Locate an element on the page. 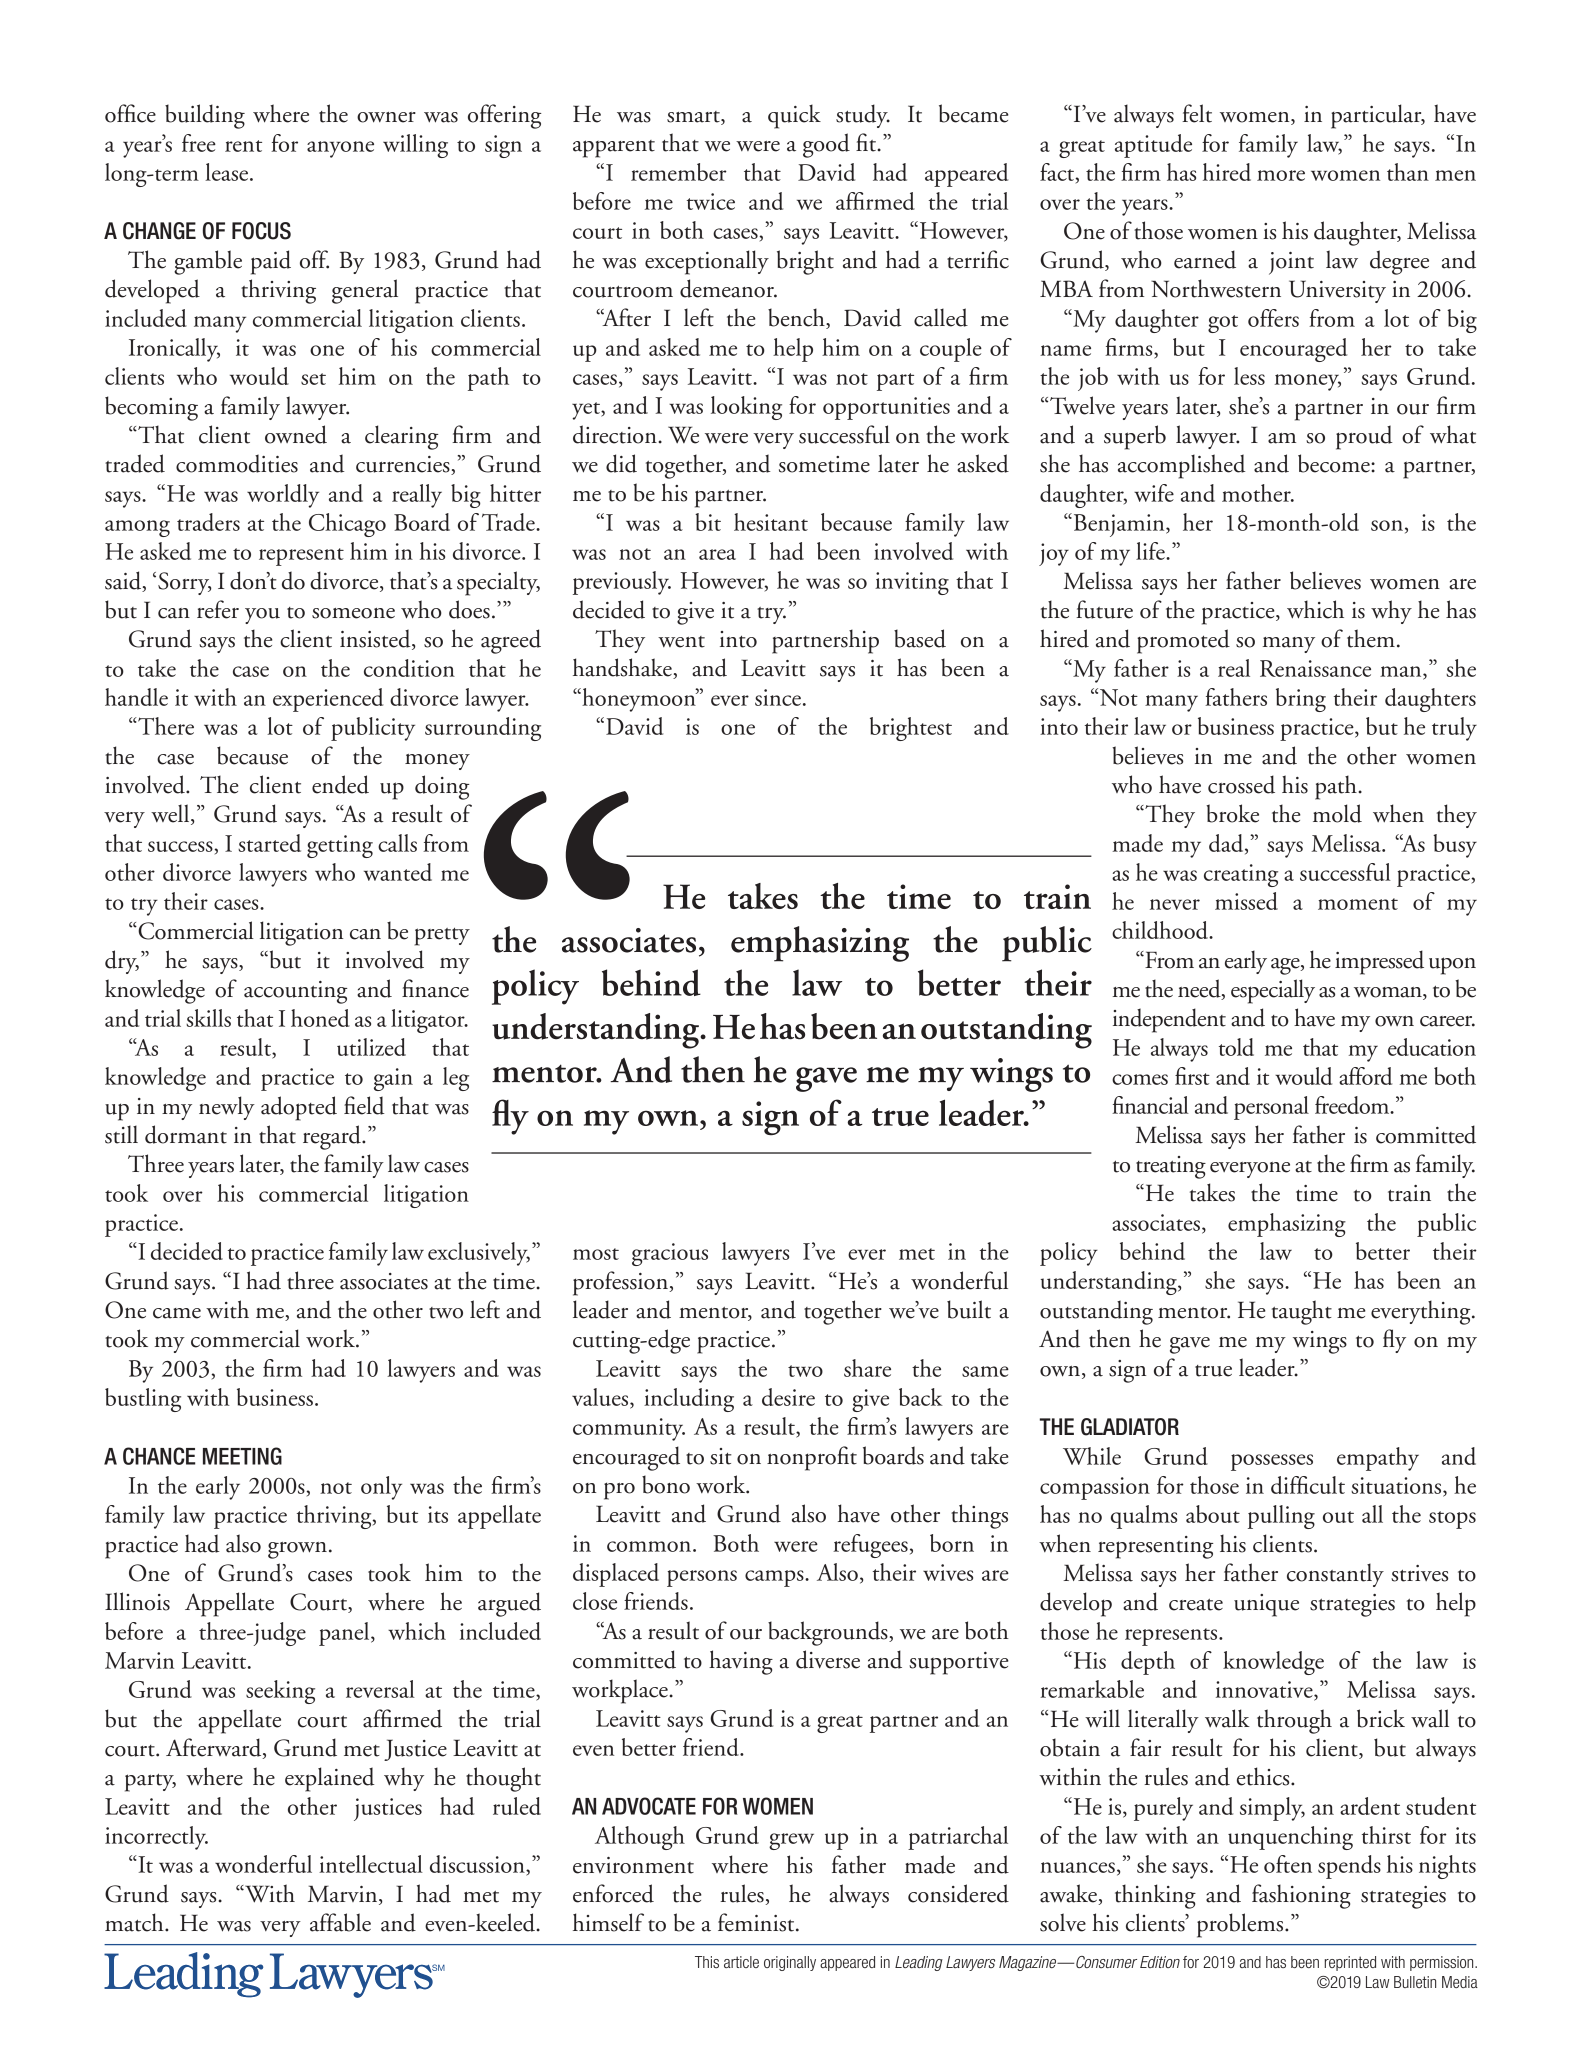 This page has width=1581, height=2045. them is located at coordinates (1371, 638).
